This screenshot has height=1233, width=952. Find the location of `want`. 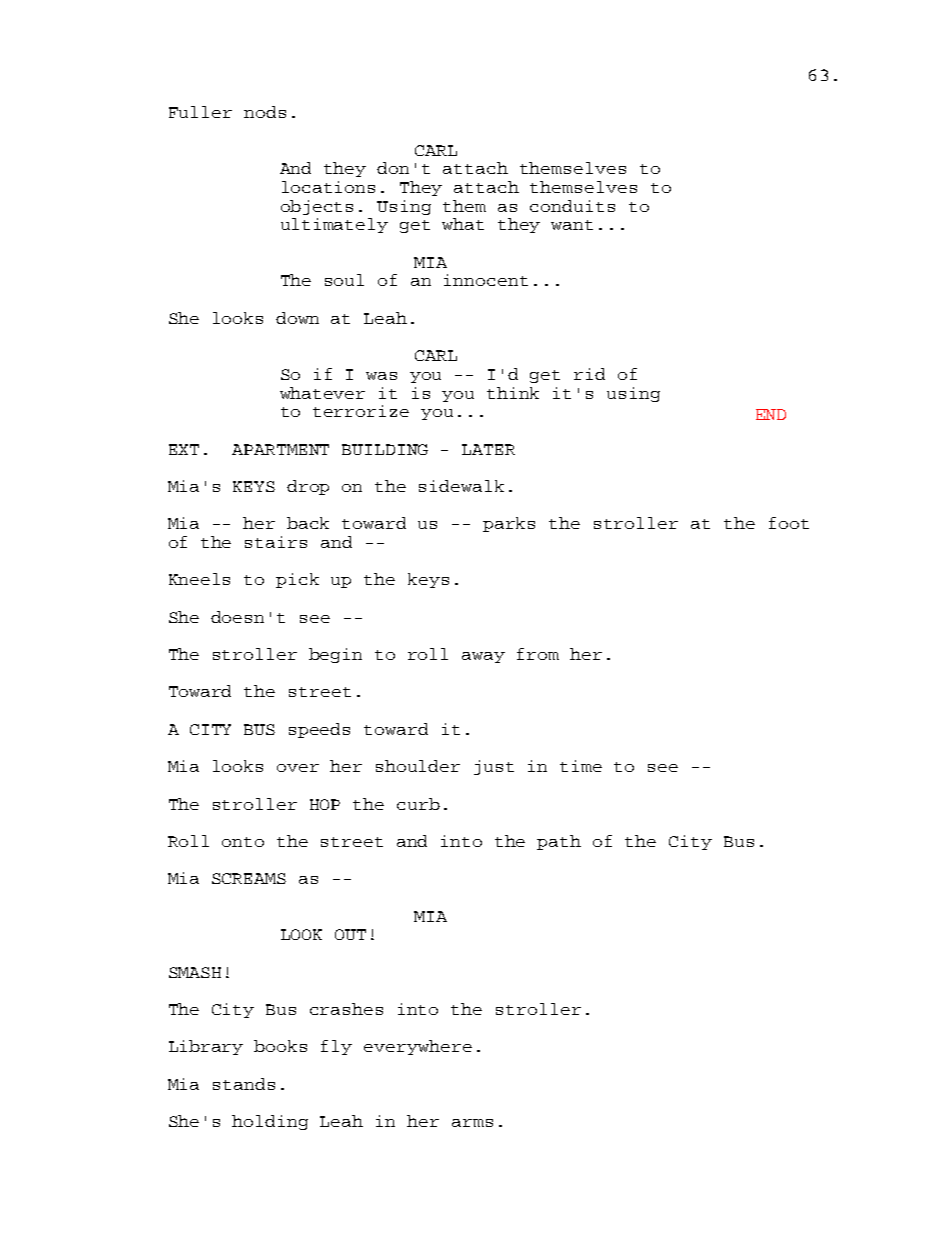

want is located at coordinates (572, 225).
